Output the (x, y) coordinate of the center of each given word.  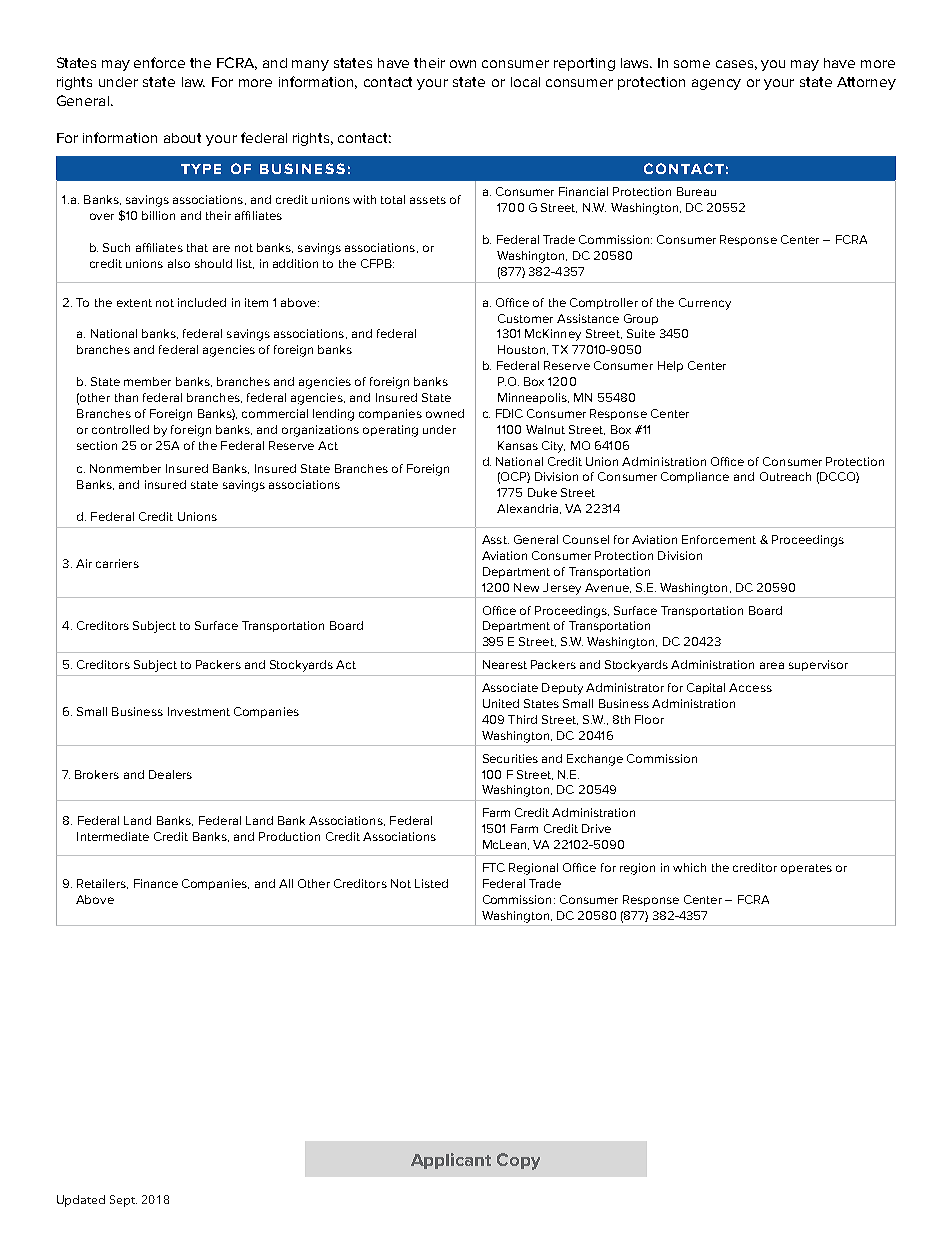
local (525, 82)
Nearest (505, 664)
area (772, 665)
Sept (123, 1201)
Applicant (451, 1161)
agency (716, 84)
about (182, 138)
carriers (117, 563)
